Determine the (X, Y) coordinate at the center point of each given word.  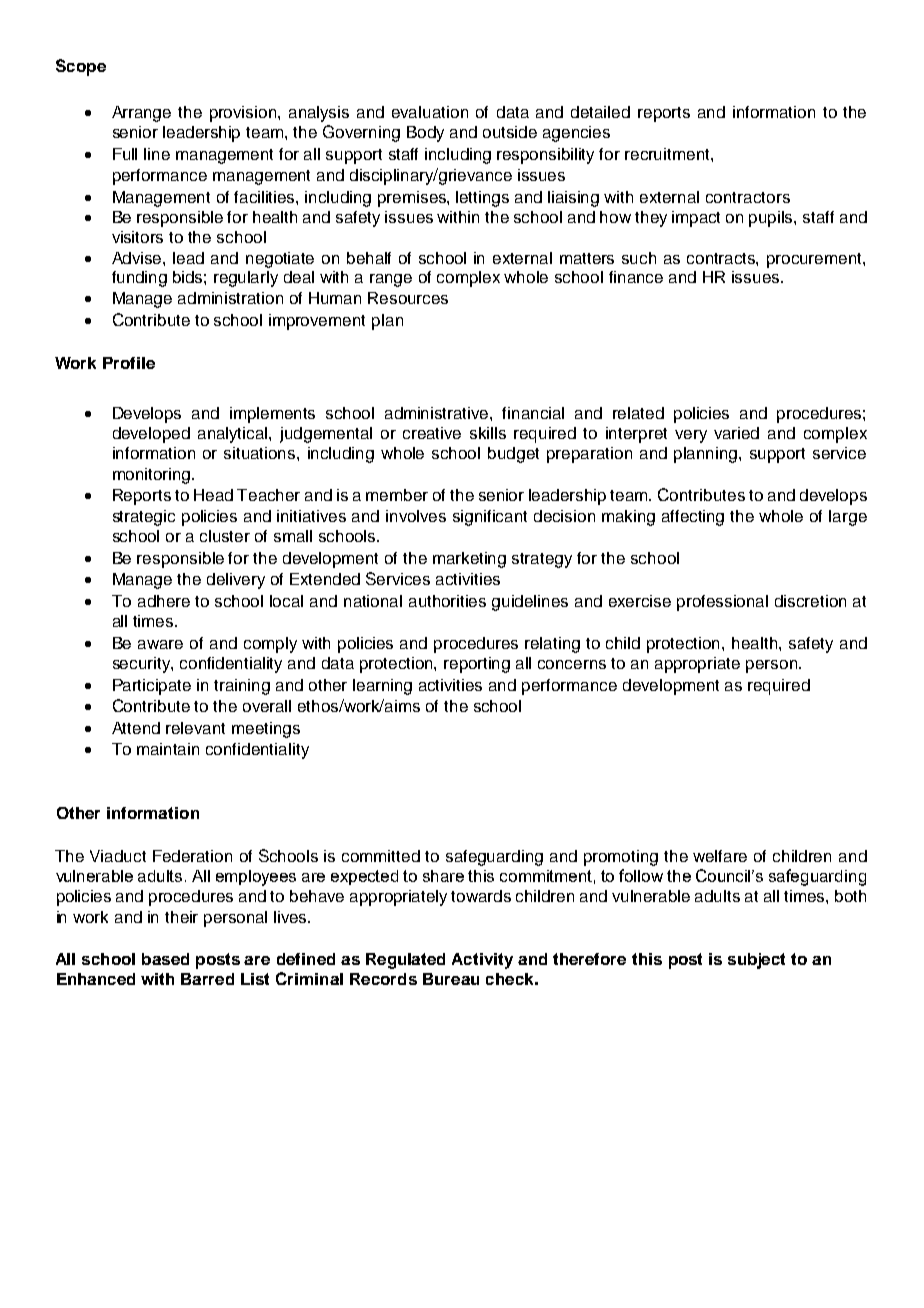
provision (244, 114)
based (165, 959)
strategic (144, 518)
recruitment (668, 154)
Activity (482, 961)
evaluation (430, 112)
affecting (693, 518)
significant (490, 518)
